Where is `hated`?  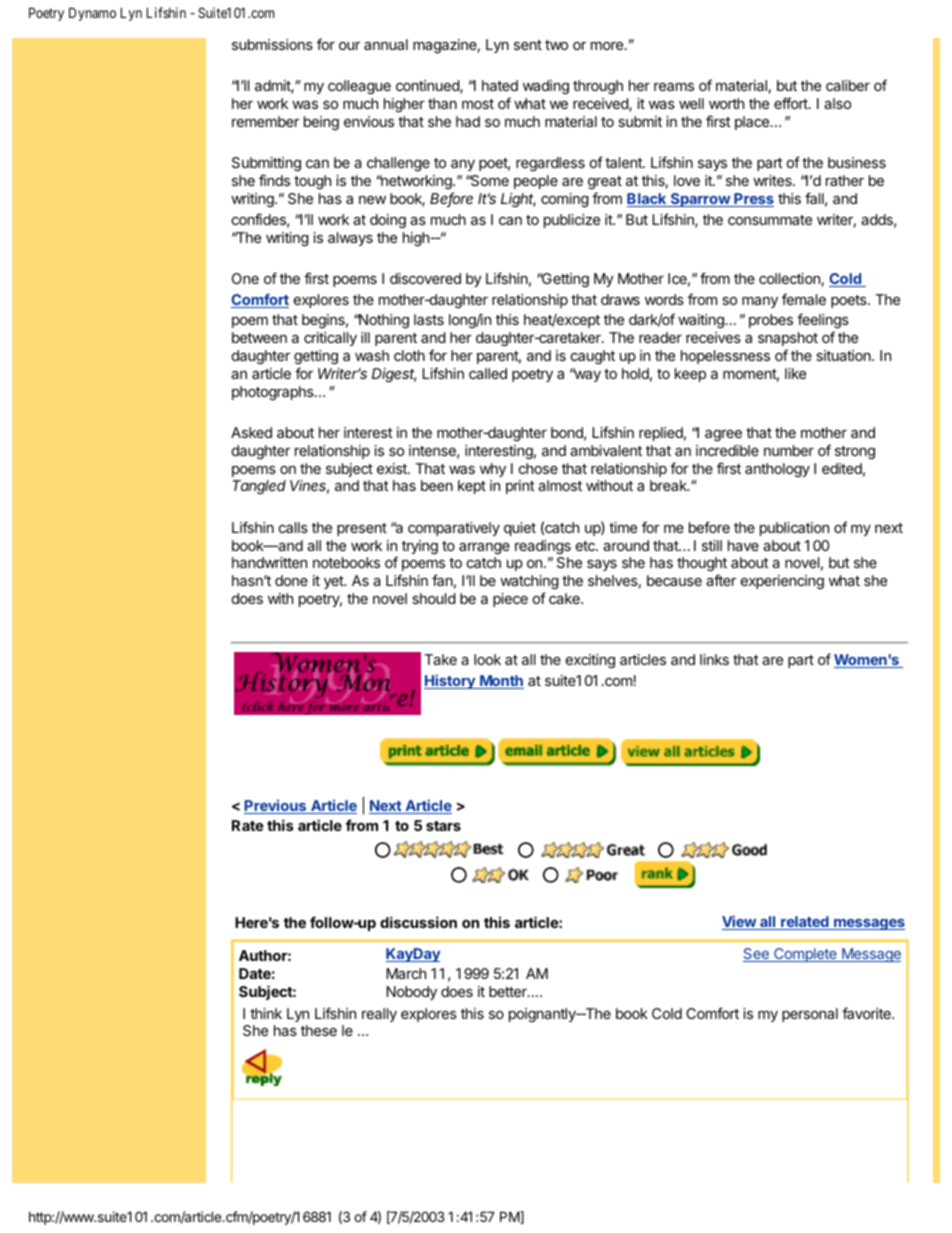 hated is located at coordinates (500, 85).
